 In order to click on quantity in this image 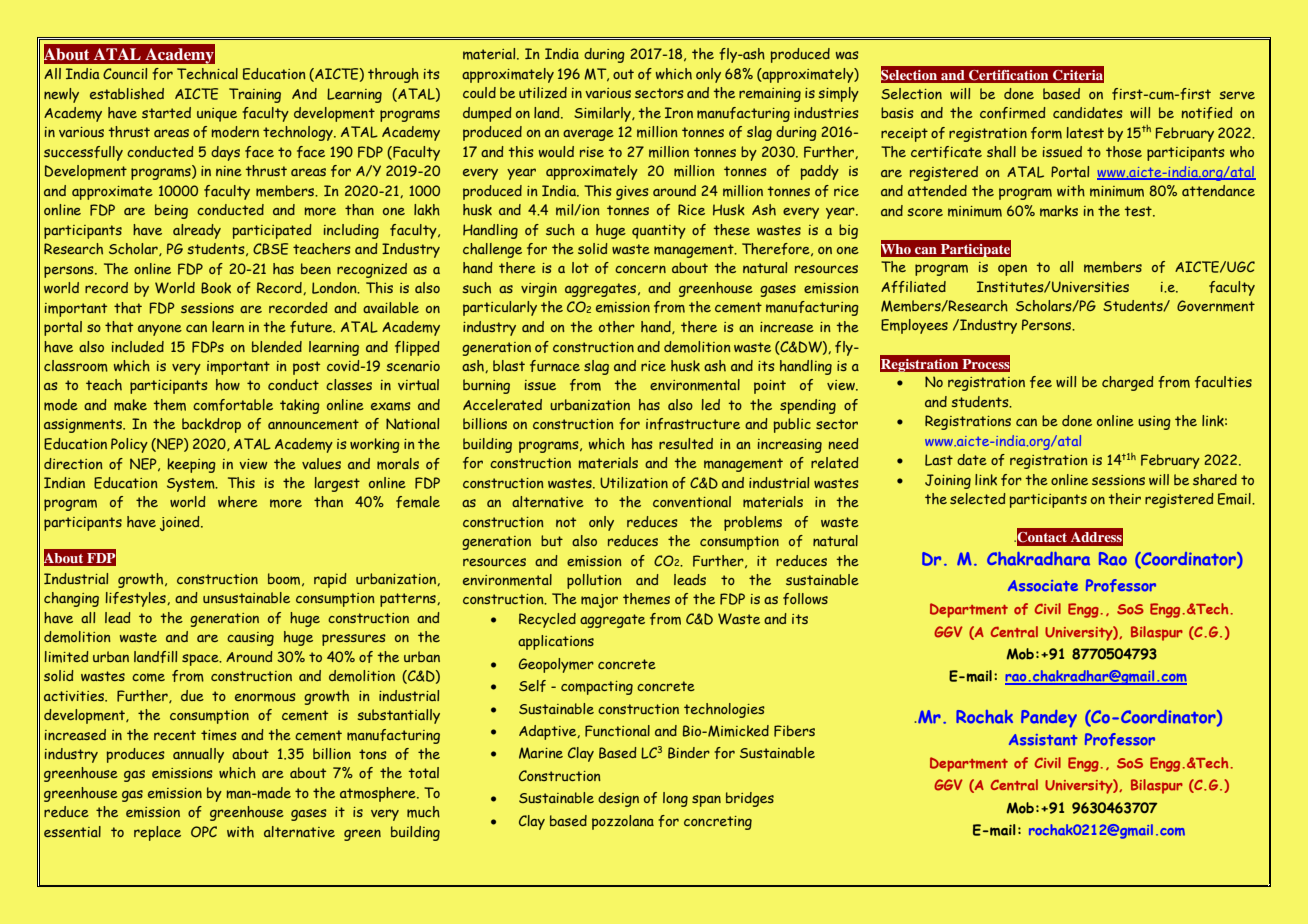, I will do `click(659, 232)`.
